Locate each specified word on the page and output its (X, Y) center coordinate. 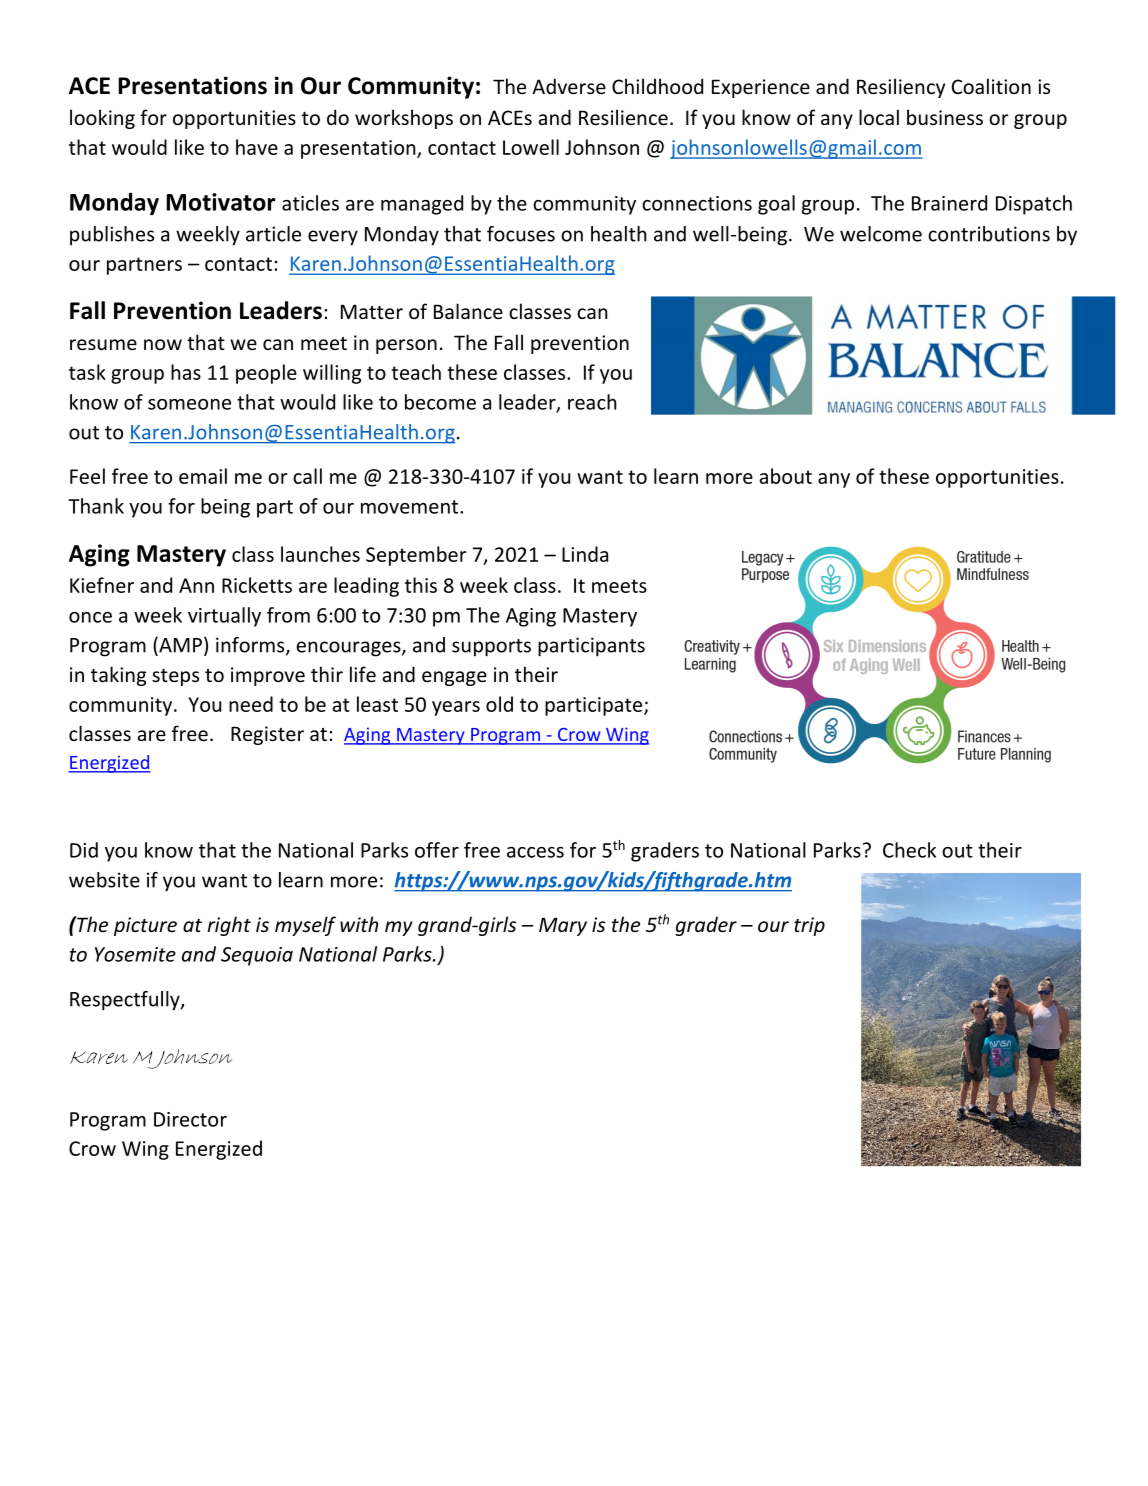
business (945, 117)
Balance (468, 311)
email (203, 476)
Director (190, 1119)
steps (175, 677)
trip (809, 926)
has (186, 372)
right (229, 926)
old (499, 704)
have (257, 147)
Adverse (569, 86)
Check (909, 850)
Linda (585, 554)
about (786, 476)
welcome (881, 234)
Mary (563, 926)
